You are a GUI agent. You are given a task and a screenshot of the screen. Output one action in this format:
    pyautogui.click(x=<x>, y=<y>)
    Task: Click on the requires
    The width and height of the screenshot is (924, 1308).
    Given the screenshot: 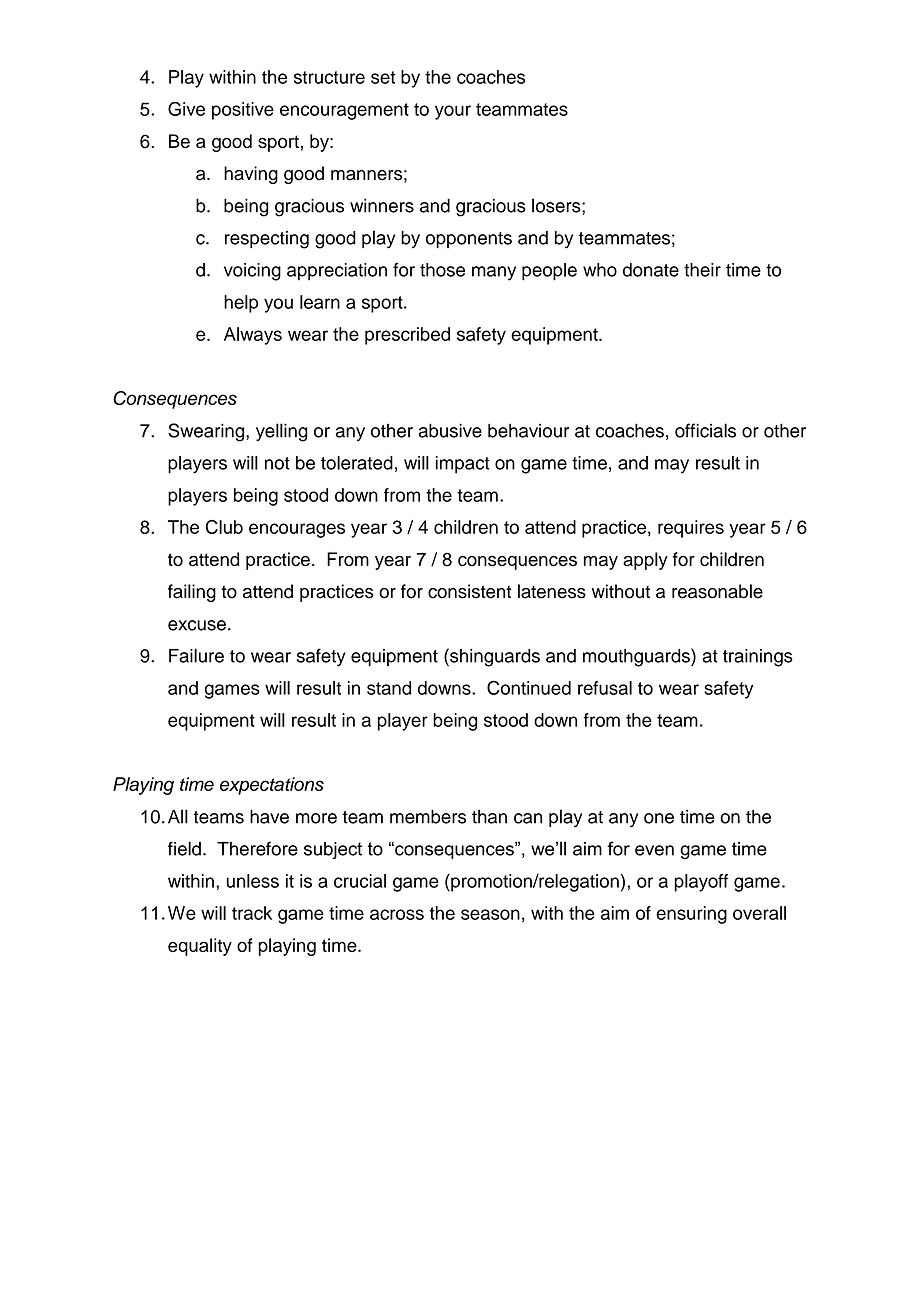 What is the action you would take?
    pyautogui.click(x=691, y=529)
